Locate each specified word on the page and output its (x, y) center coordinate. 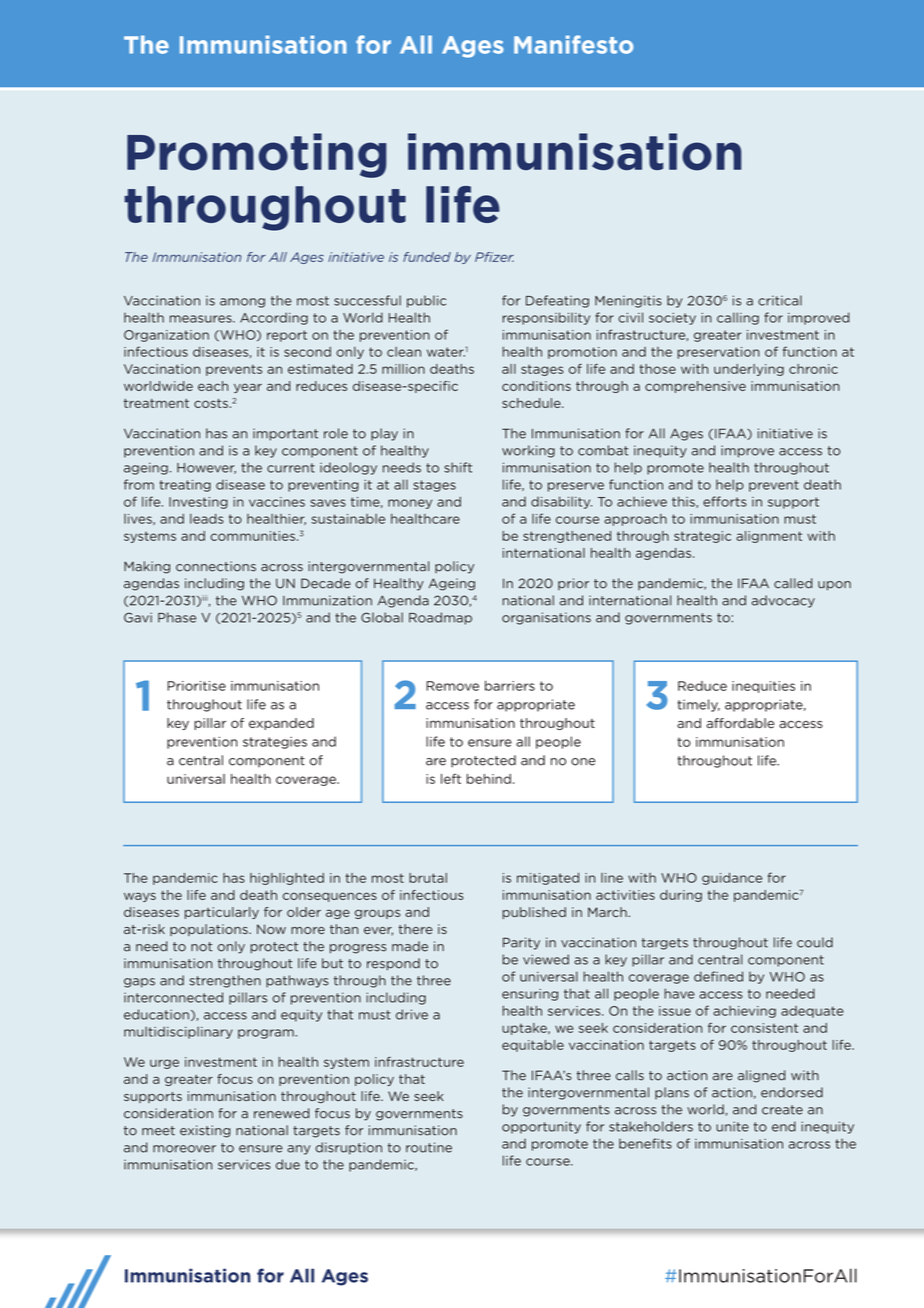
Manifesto (573, 44)
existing (205, 1131)
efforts (725, 501)
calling (738, 318)
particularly (222, 913)
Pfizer (494, 257)
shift (458, 467)
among (242, 303)
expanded (281, 724)
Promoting (257, 155)
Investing (198, 503)
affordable (740, 723)
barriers (510, 685)
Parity (521, 943)
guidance (732, 879)
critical (780, 300)
